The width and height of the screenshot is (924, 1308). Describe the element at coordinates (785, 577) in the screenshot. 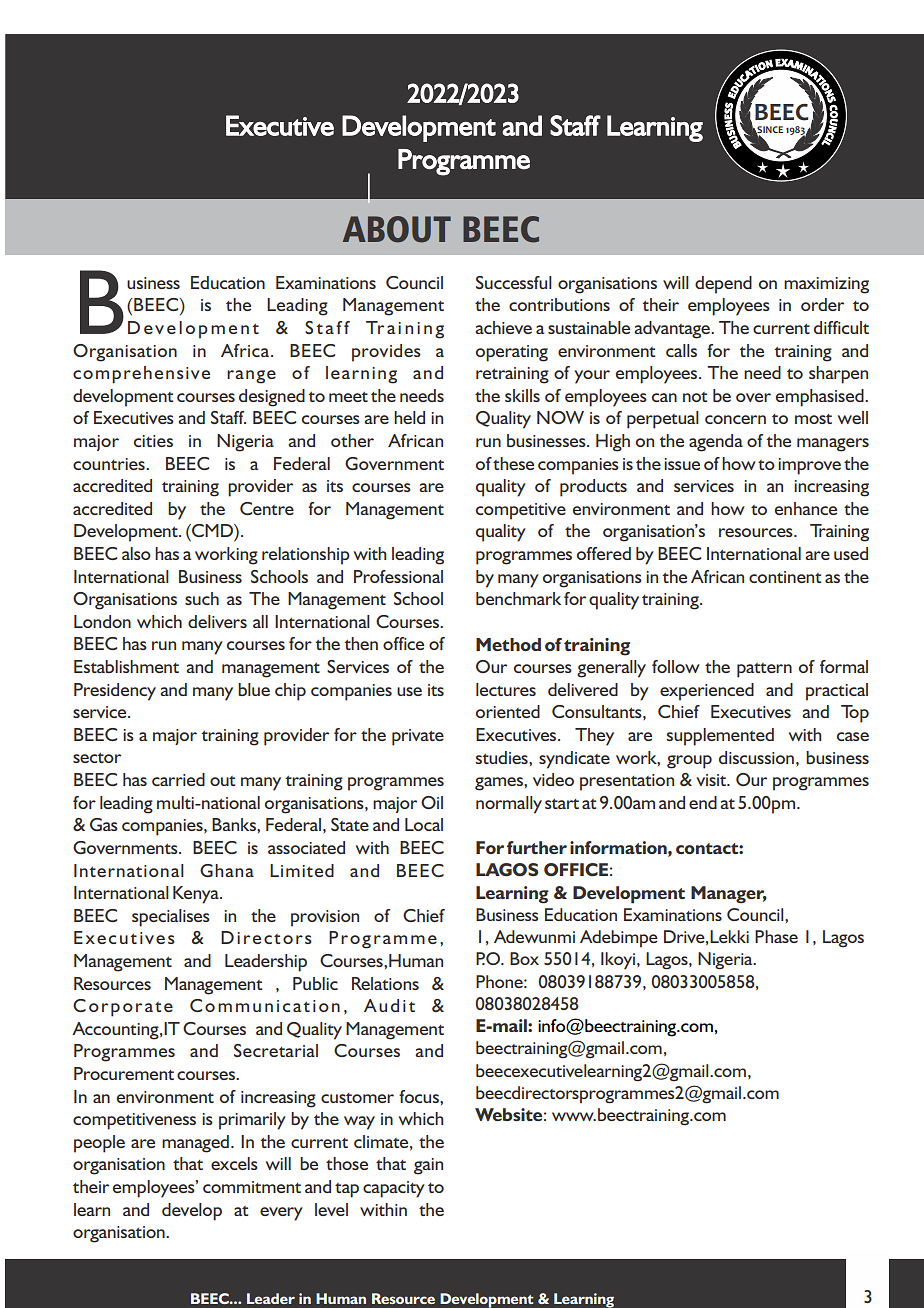

I see `continent` at that location.
